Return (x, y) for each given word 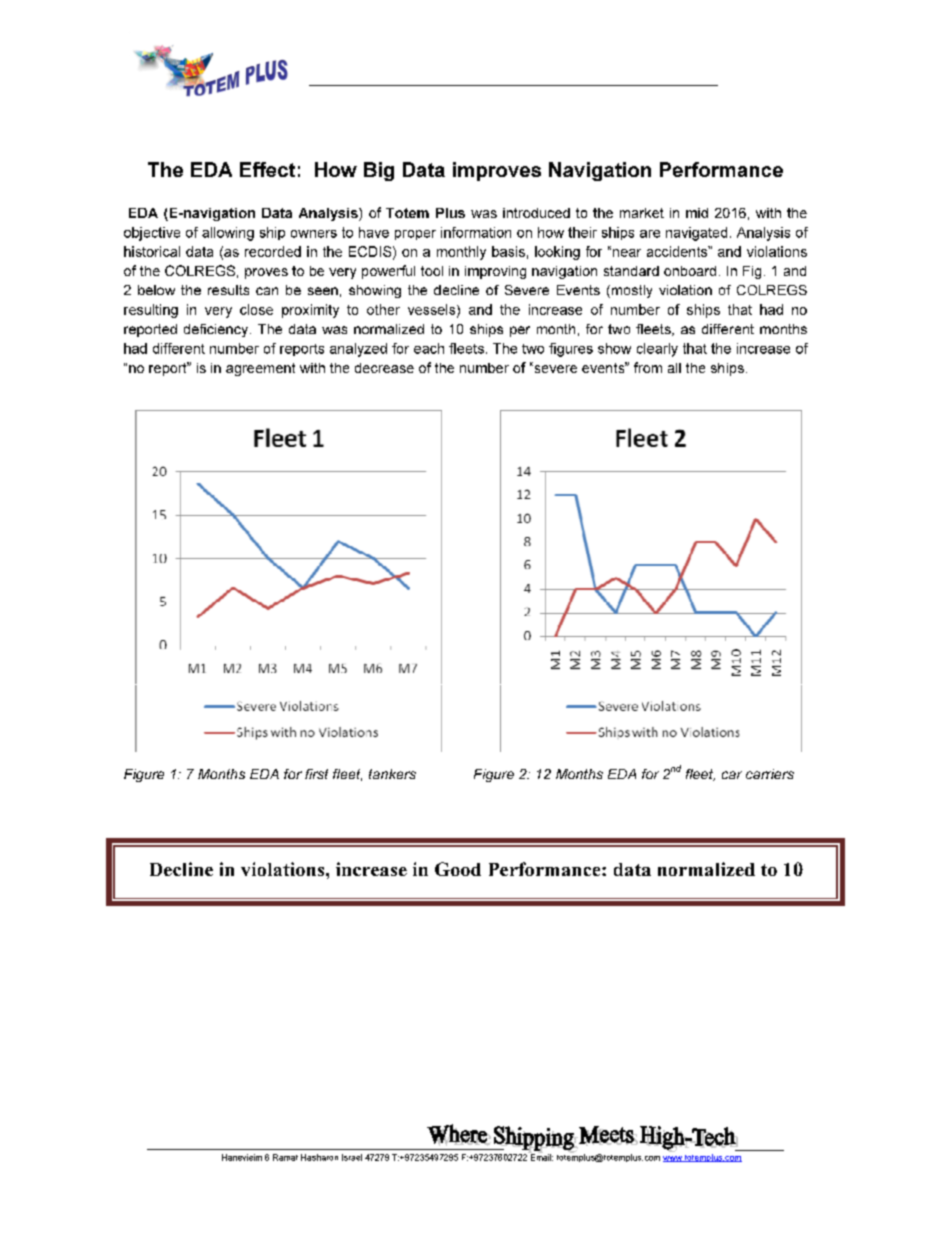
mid (697, 213)
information (476, 232)
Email (540, 1156)
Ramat (285, 1157)
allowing (228, 234)
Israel (352, 1157)
